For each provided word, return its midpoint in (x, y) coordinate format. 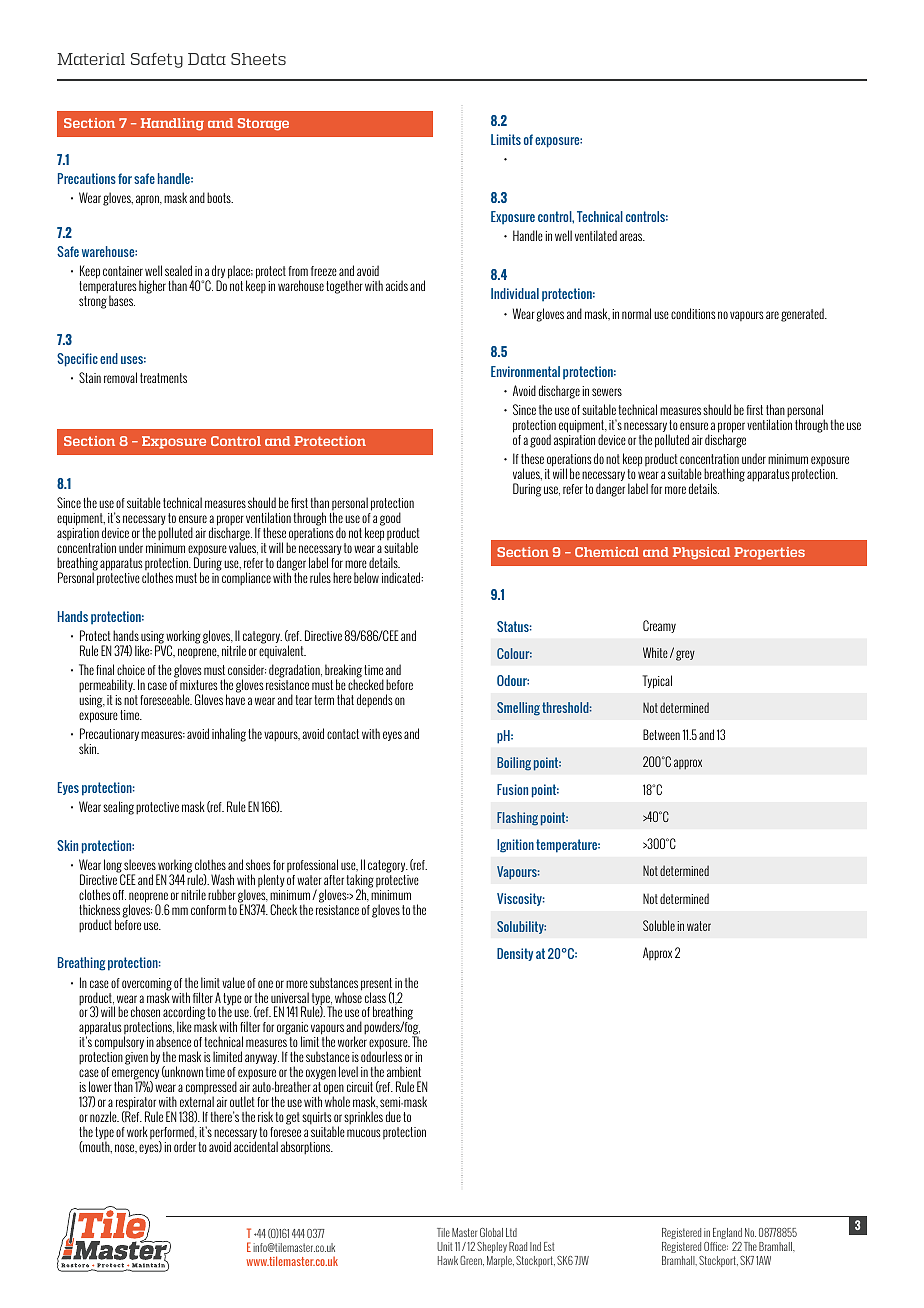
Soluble (659, 925)
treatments (163, 378)
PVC (165, 650)
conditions (693, 313)
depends (375, 701)
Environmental (525, 371)
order (185, 1146)
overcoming (147, 985)
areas (632, 237)
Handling (172, 124)
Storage (263, 124)
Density (515, 954)
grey (685, 655)
